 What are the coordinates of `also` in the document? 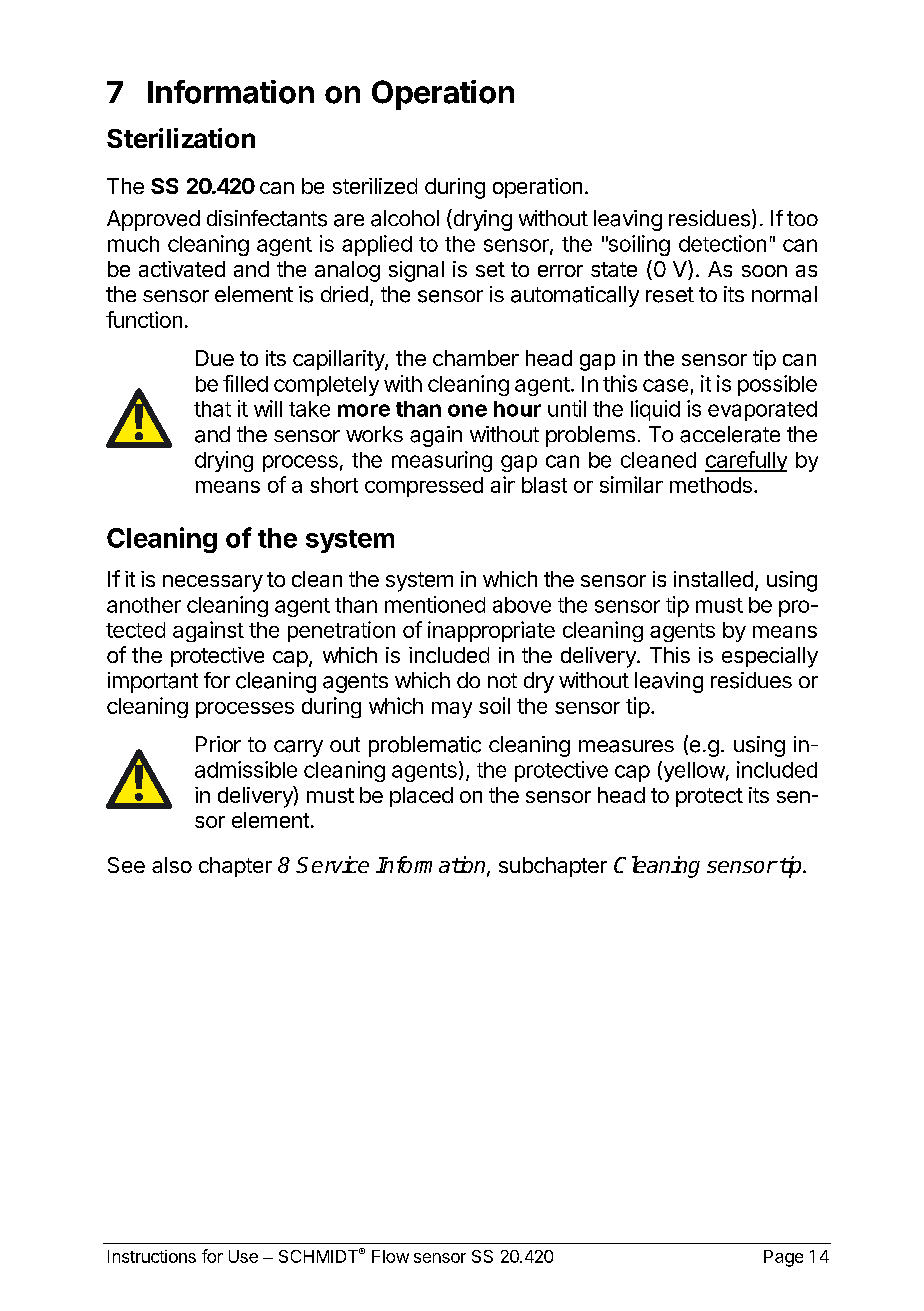 It's located at (172, 865).
